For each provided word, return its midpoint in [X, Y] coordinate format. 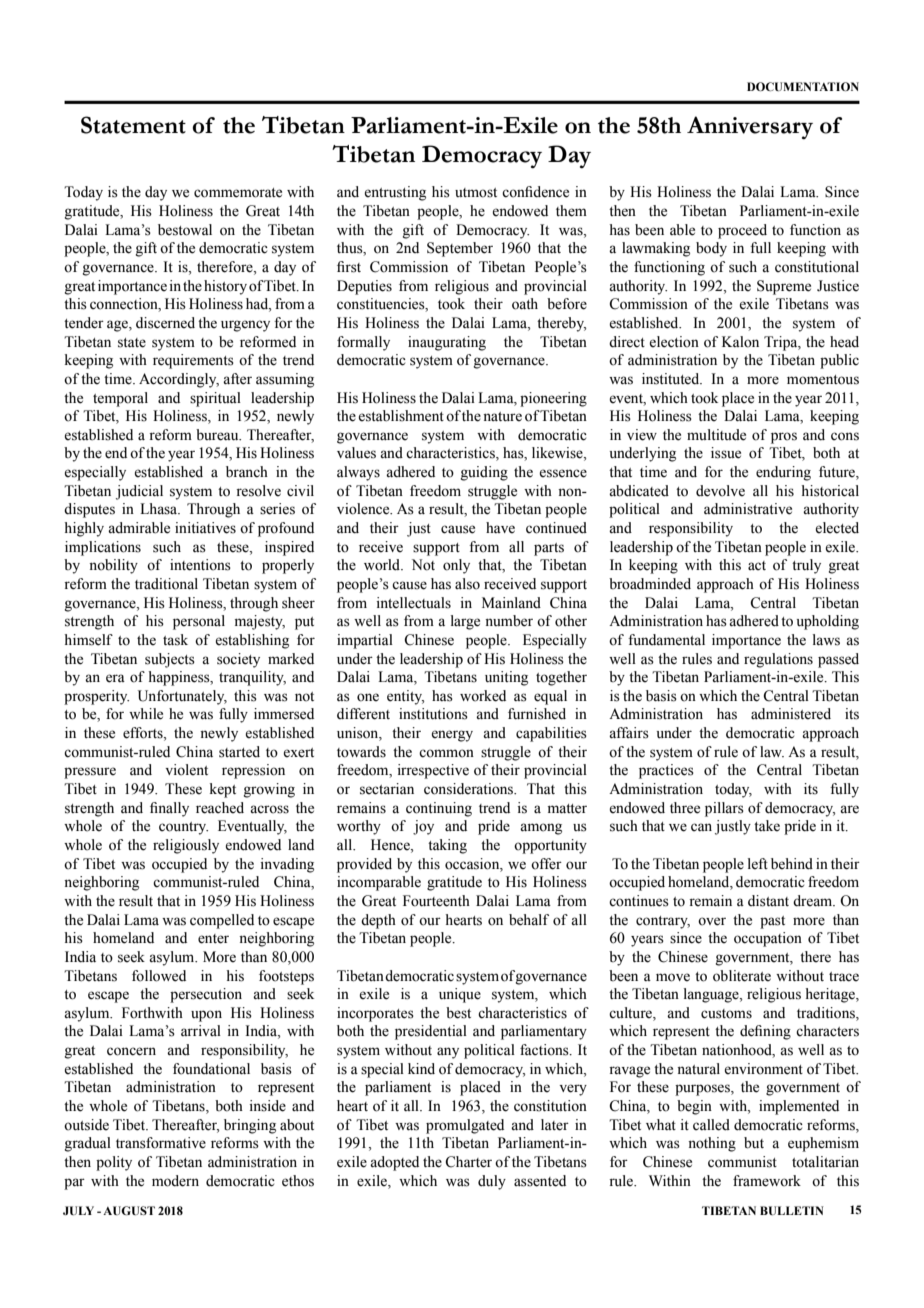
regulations [778, 660]
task [175, 640]
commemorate [238, 193]
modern [175, 1181]
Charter [468, 1162]
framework [767, 1181]
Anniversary [750, 128]
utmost [476, 193]
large [465, 622]
